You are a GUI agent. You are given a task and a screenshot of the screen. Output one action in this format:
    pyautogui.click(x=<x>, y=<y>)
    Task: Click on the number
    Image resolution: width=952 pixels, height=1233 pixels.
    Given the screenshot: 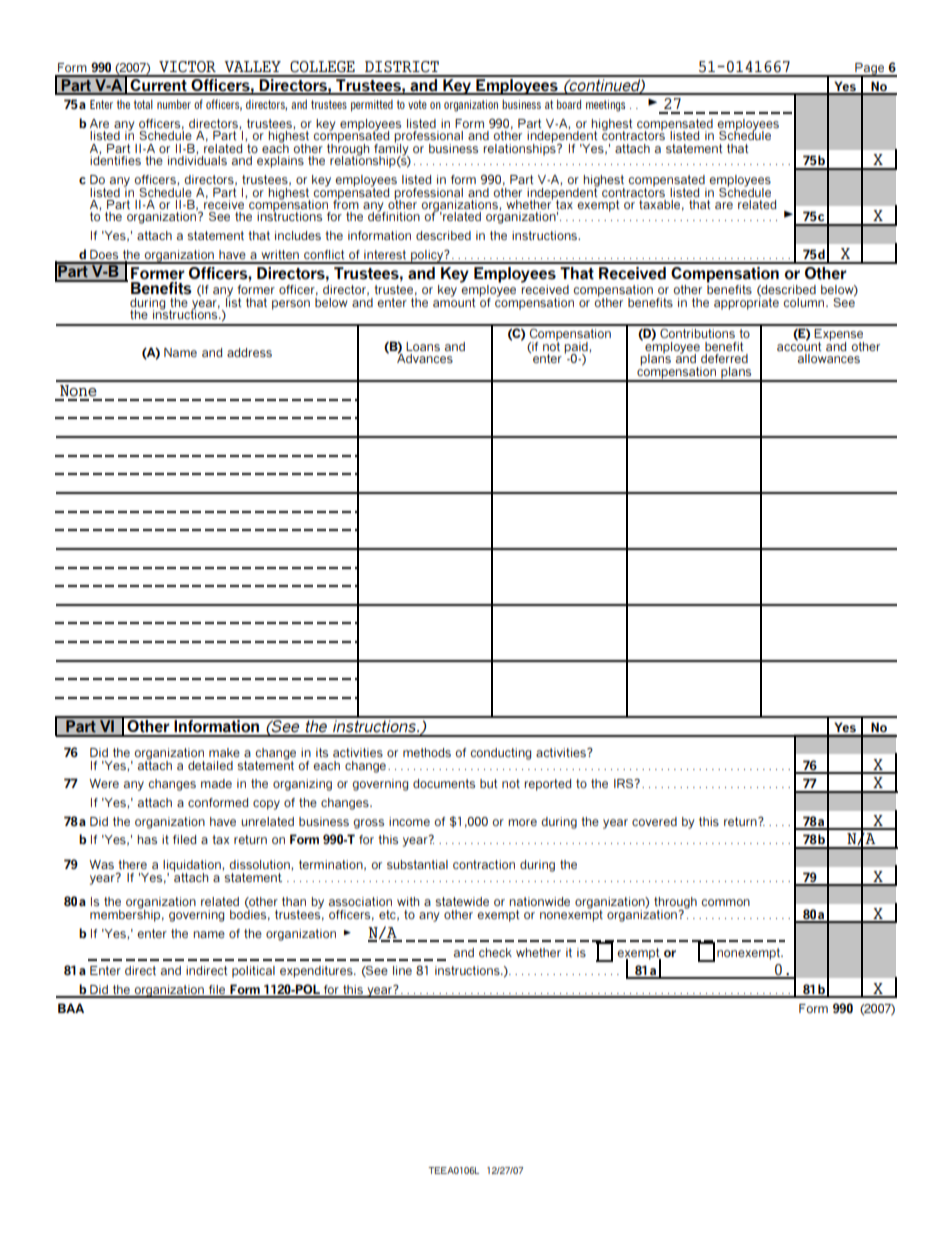 What is the action you would take?
    pyautogui.click(x=174, y=104)
